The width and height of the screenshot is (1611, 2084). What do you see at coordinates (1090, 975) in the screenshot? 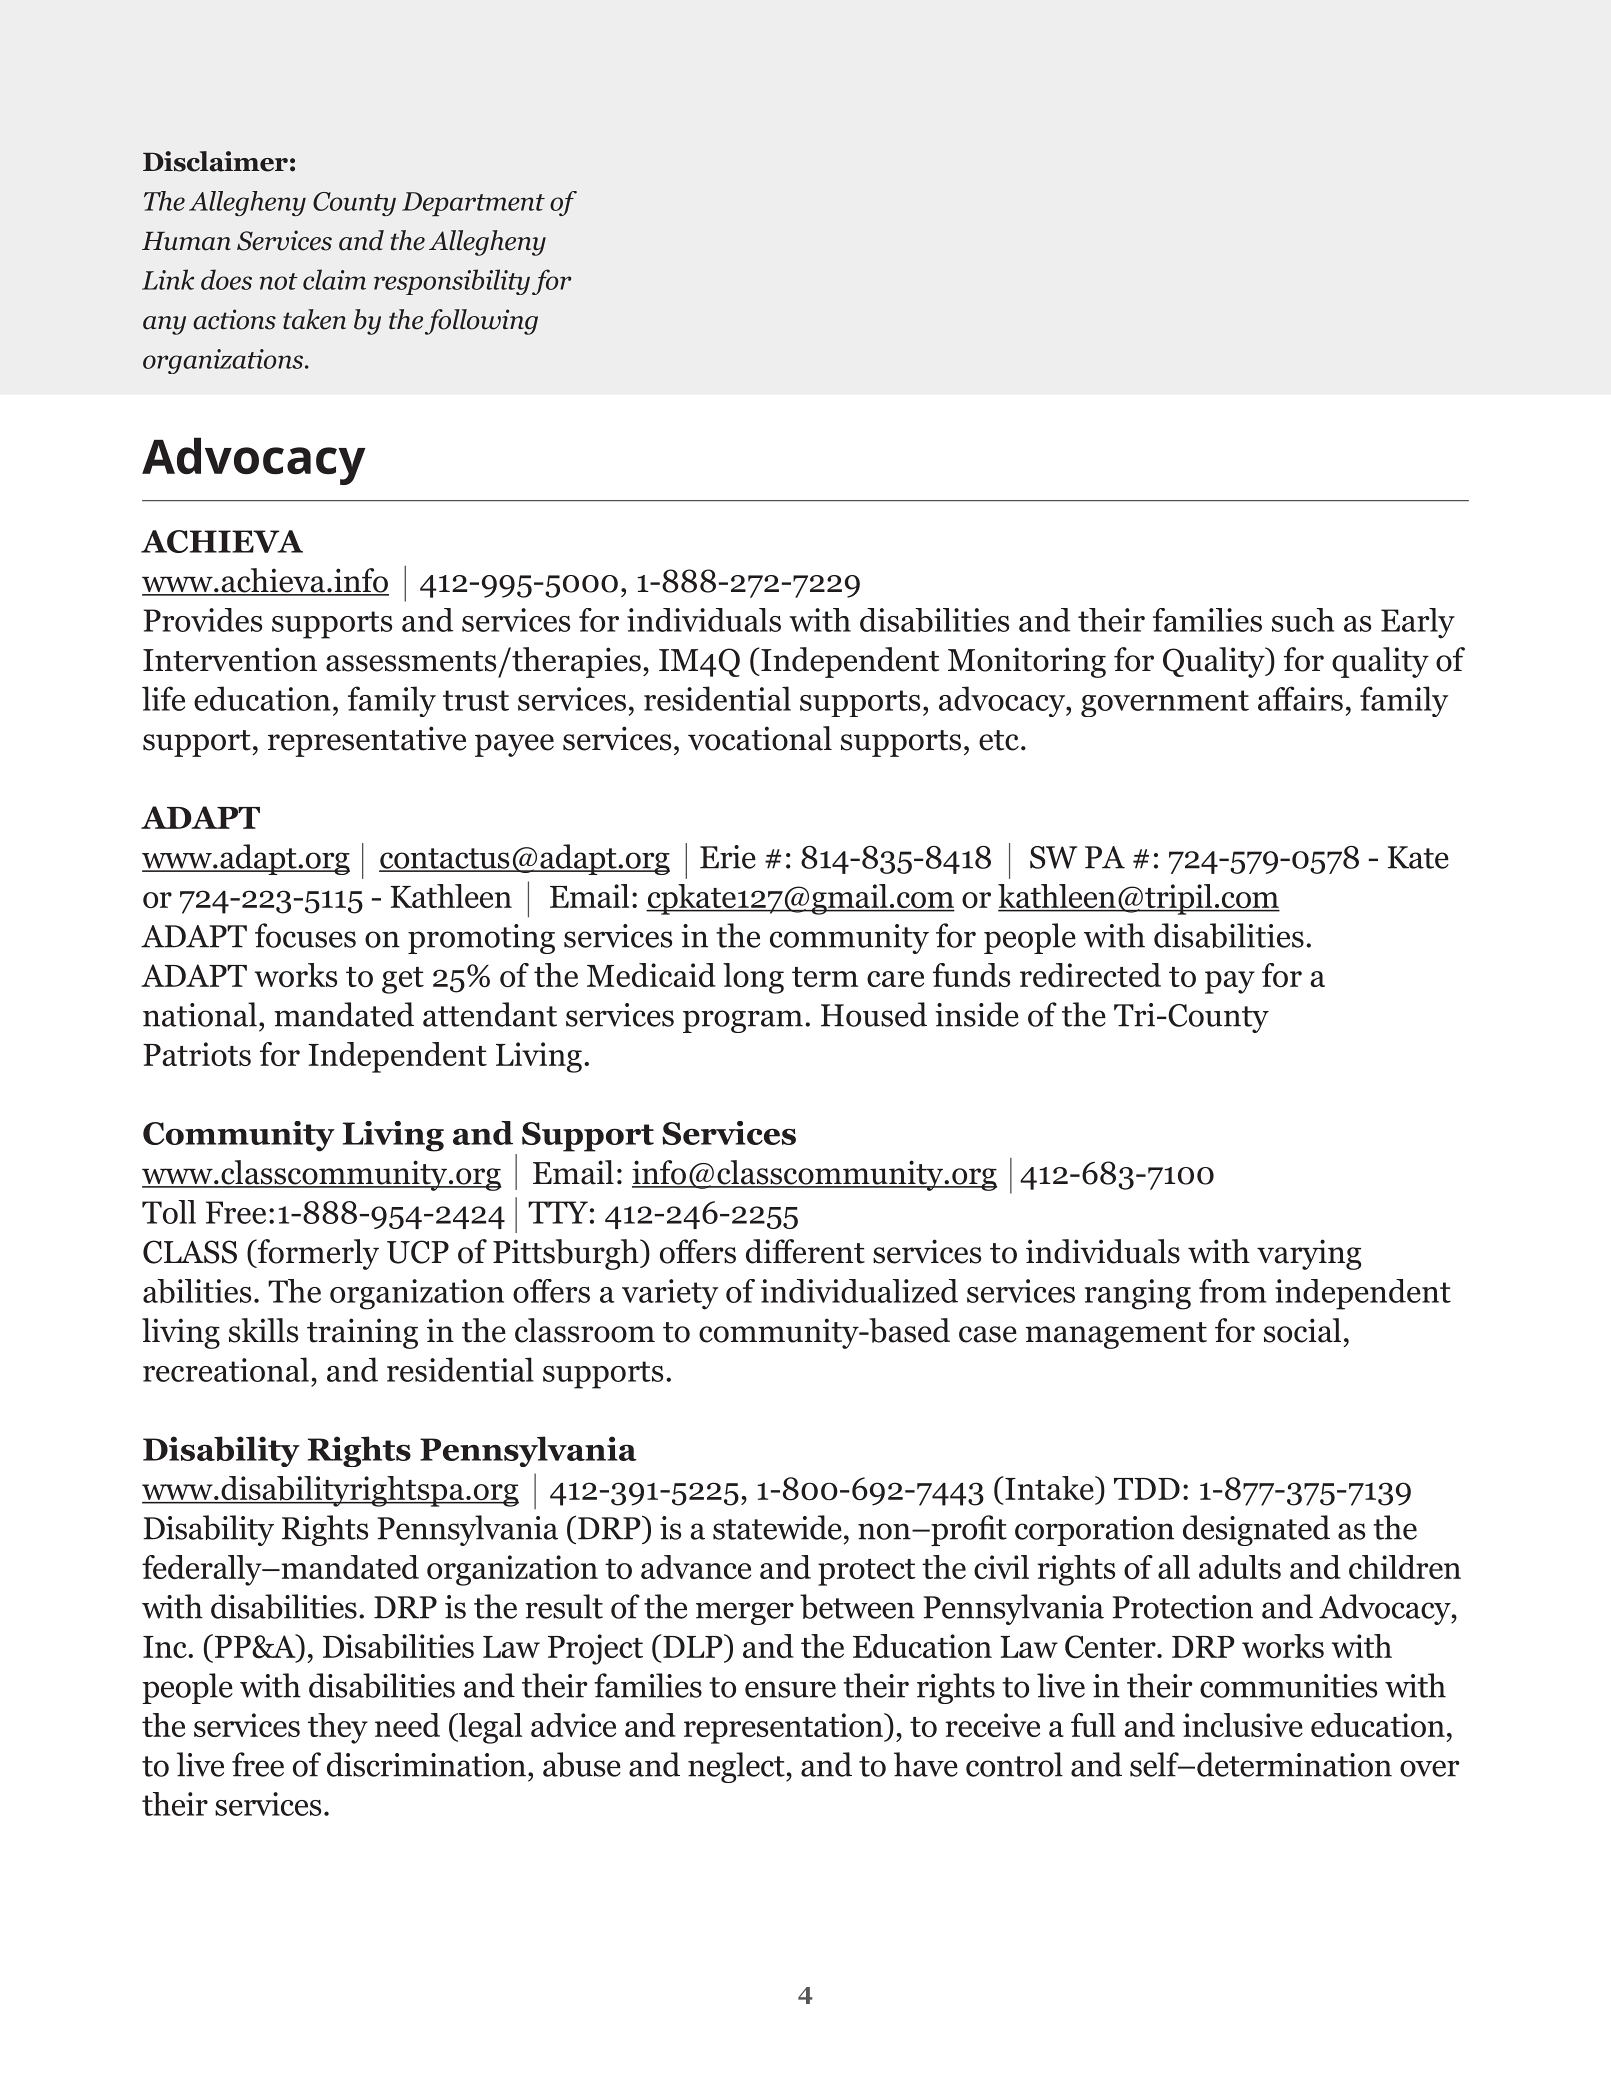
I see `redirected` at bounding box center [1090, 975].
